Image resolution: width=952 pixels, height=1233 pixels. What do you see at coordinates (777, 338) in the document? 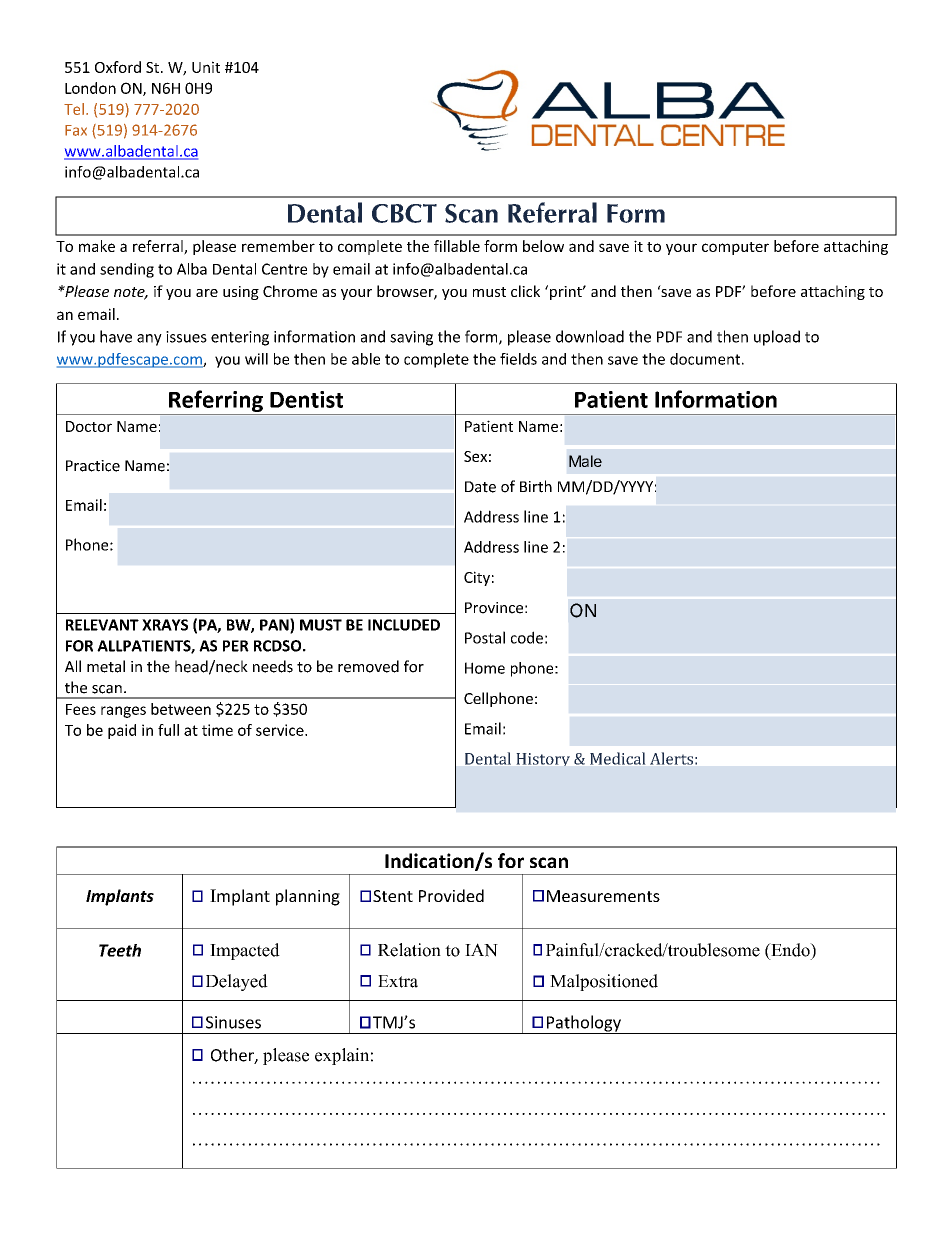
I see `upload` at bounding box center [777, 338].
